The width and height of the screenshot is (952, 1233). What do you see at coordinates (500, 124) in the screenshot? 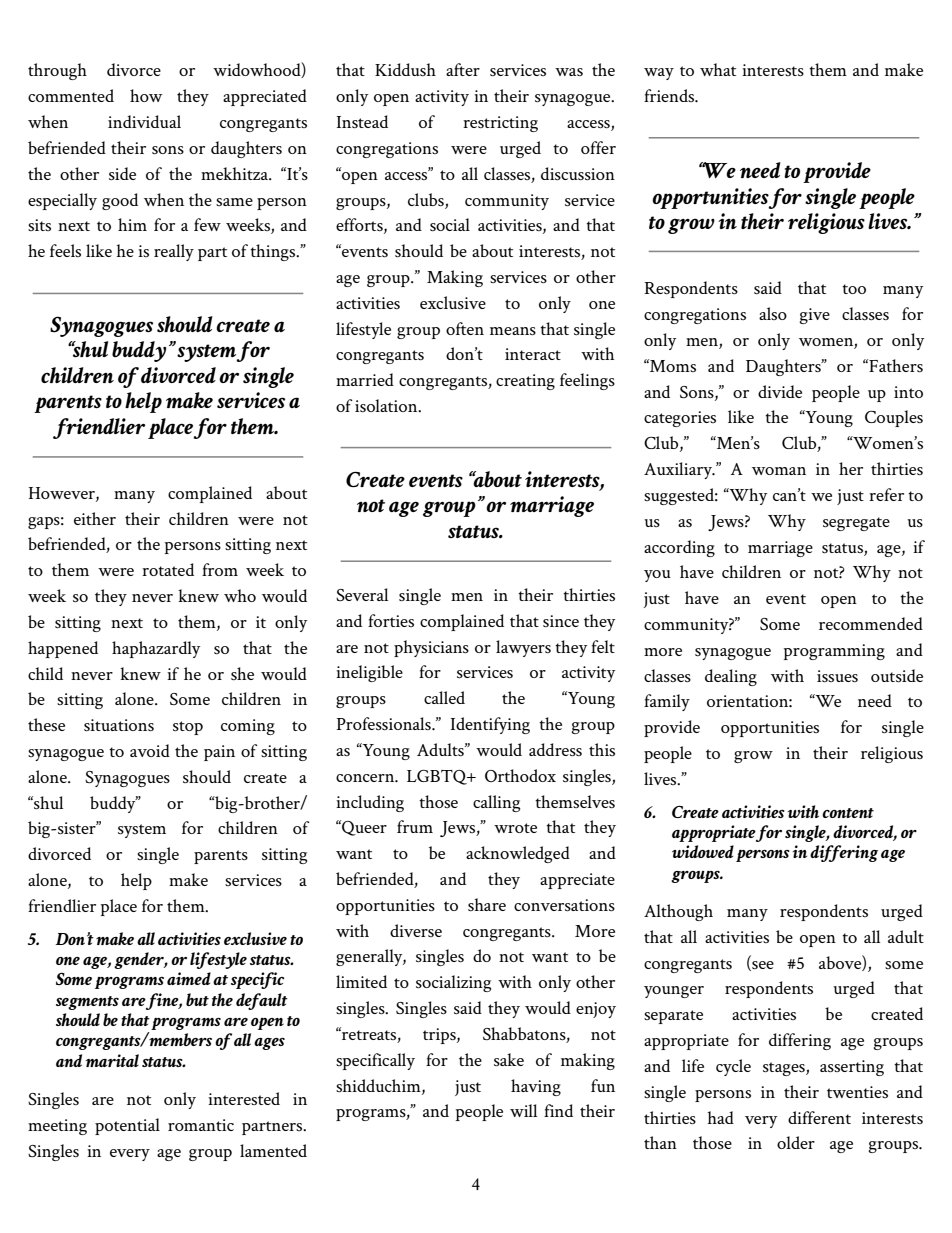
I see `restricting` at bounding box center [500, 124].
